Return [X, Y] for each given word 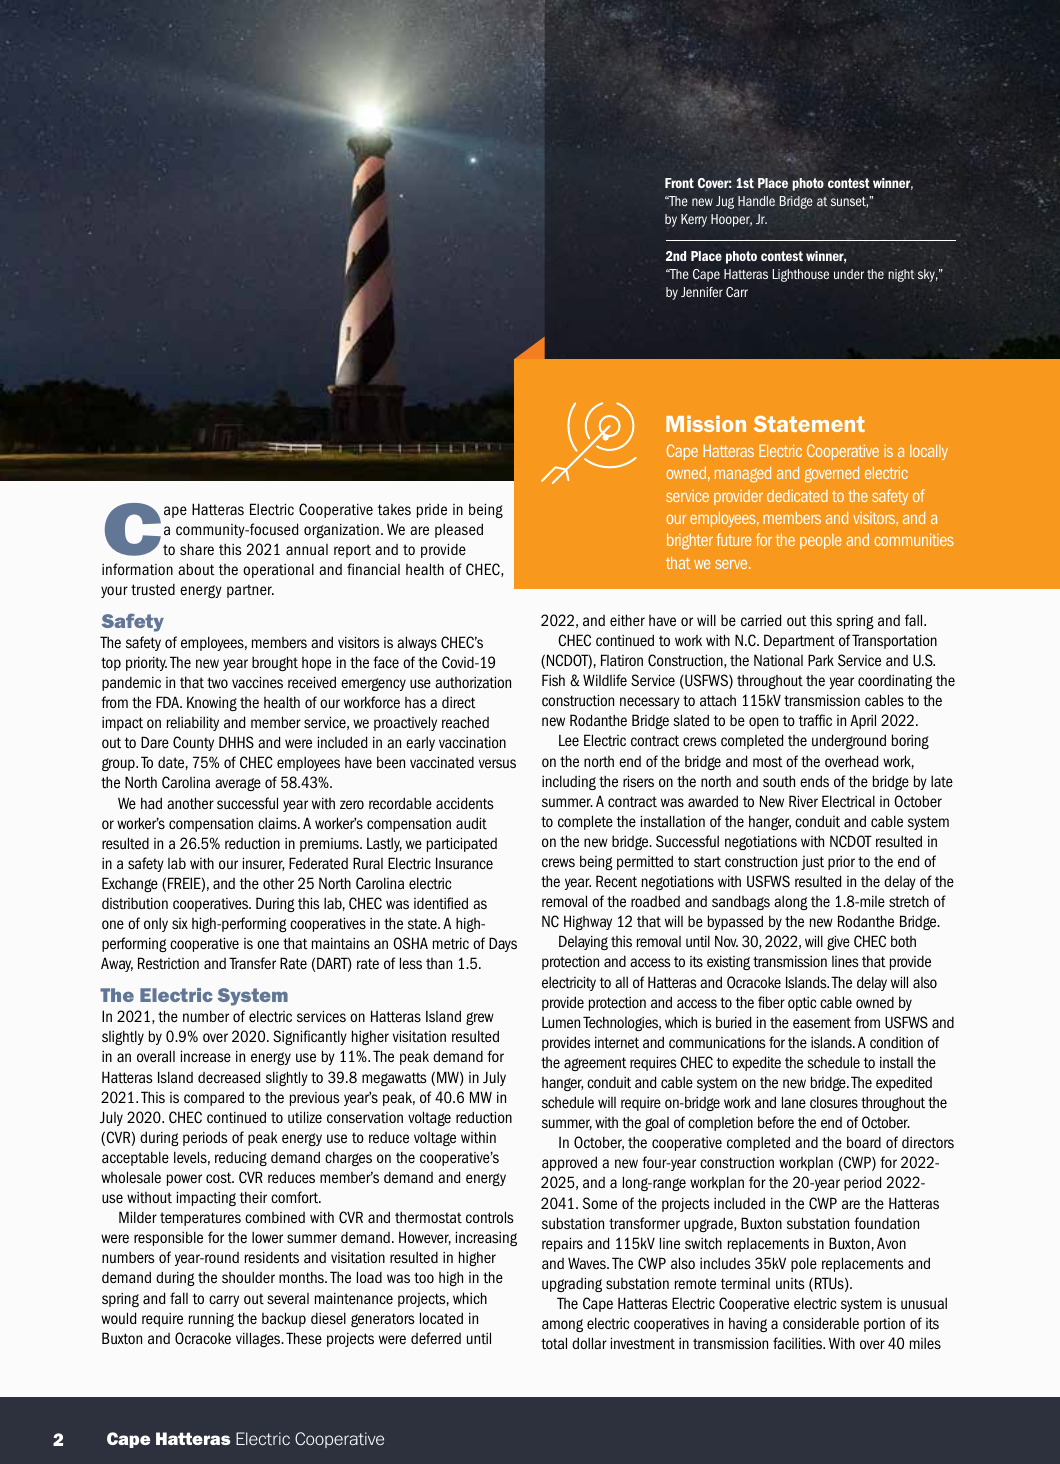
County [193, 743]
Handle [756, 201]
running [211, 1320]
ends [814, 781]
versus [497, 763]
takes [394, 510]
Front [679, 183]
